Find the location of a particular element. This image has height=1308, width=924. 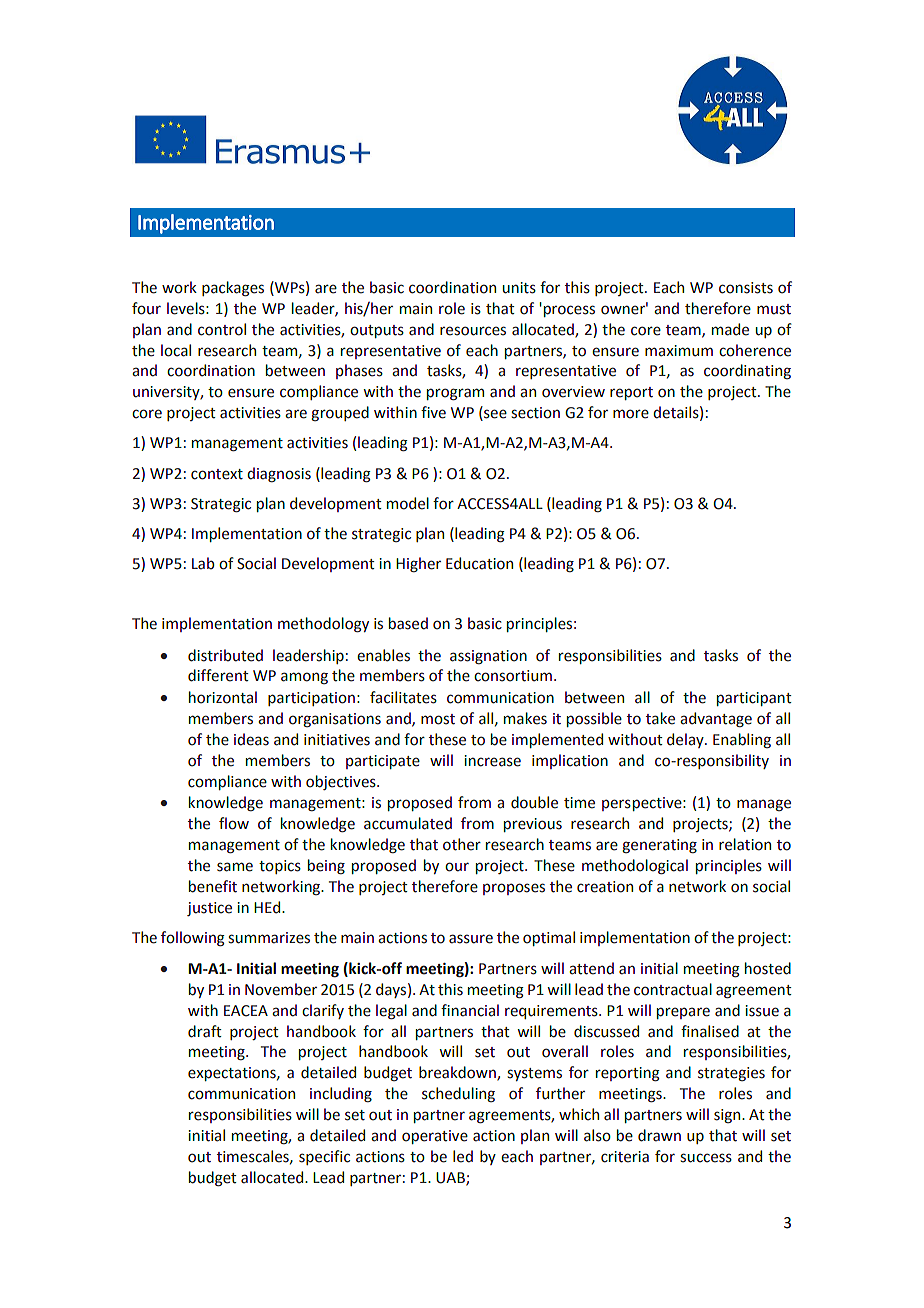

specific is located at coordinates (324, 1157).
